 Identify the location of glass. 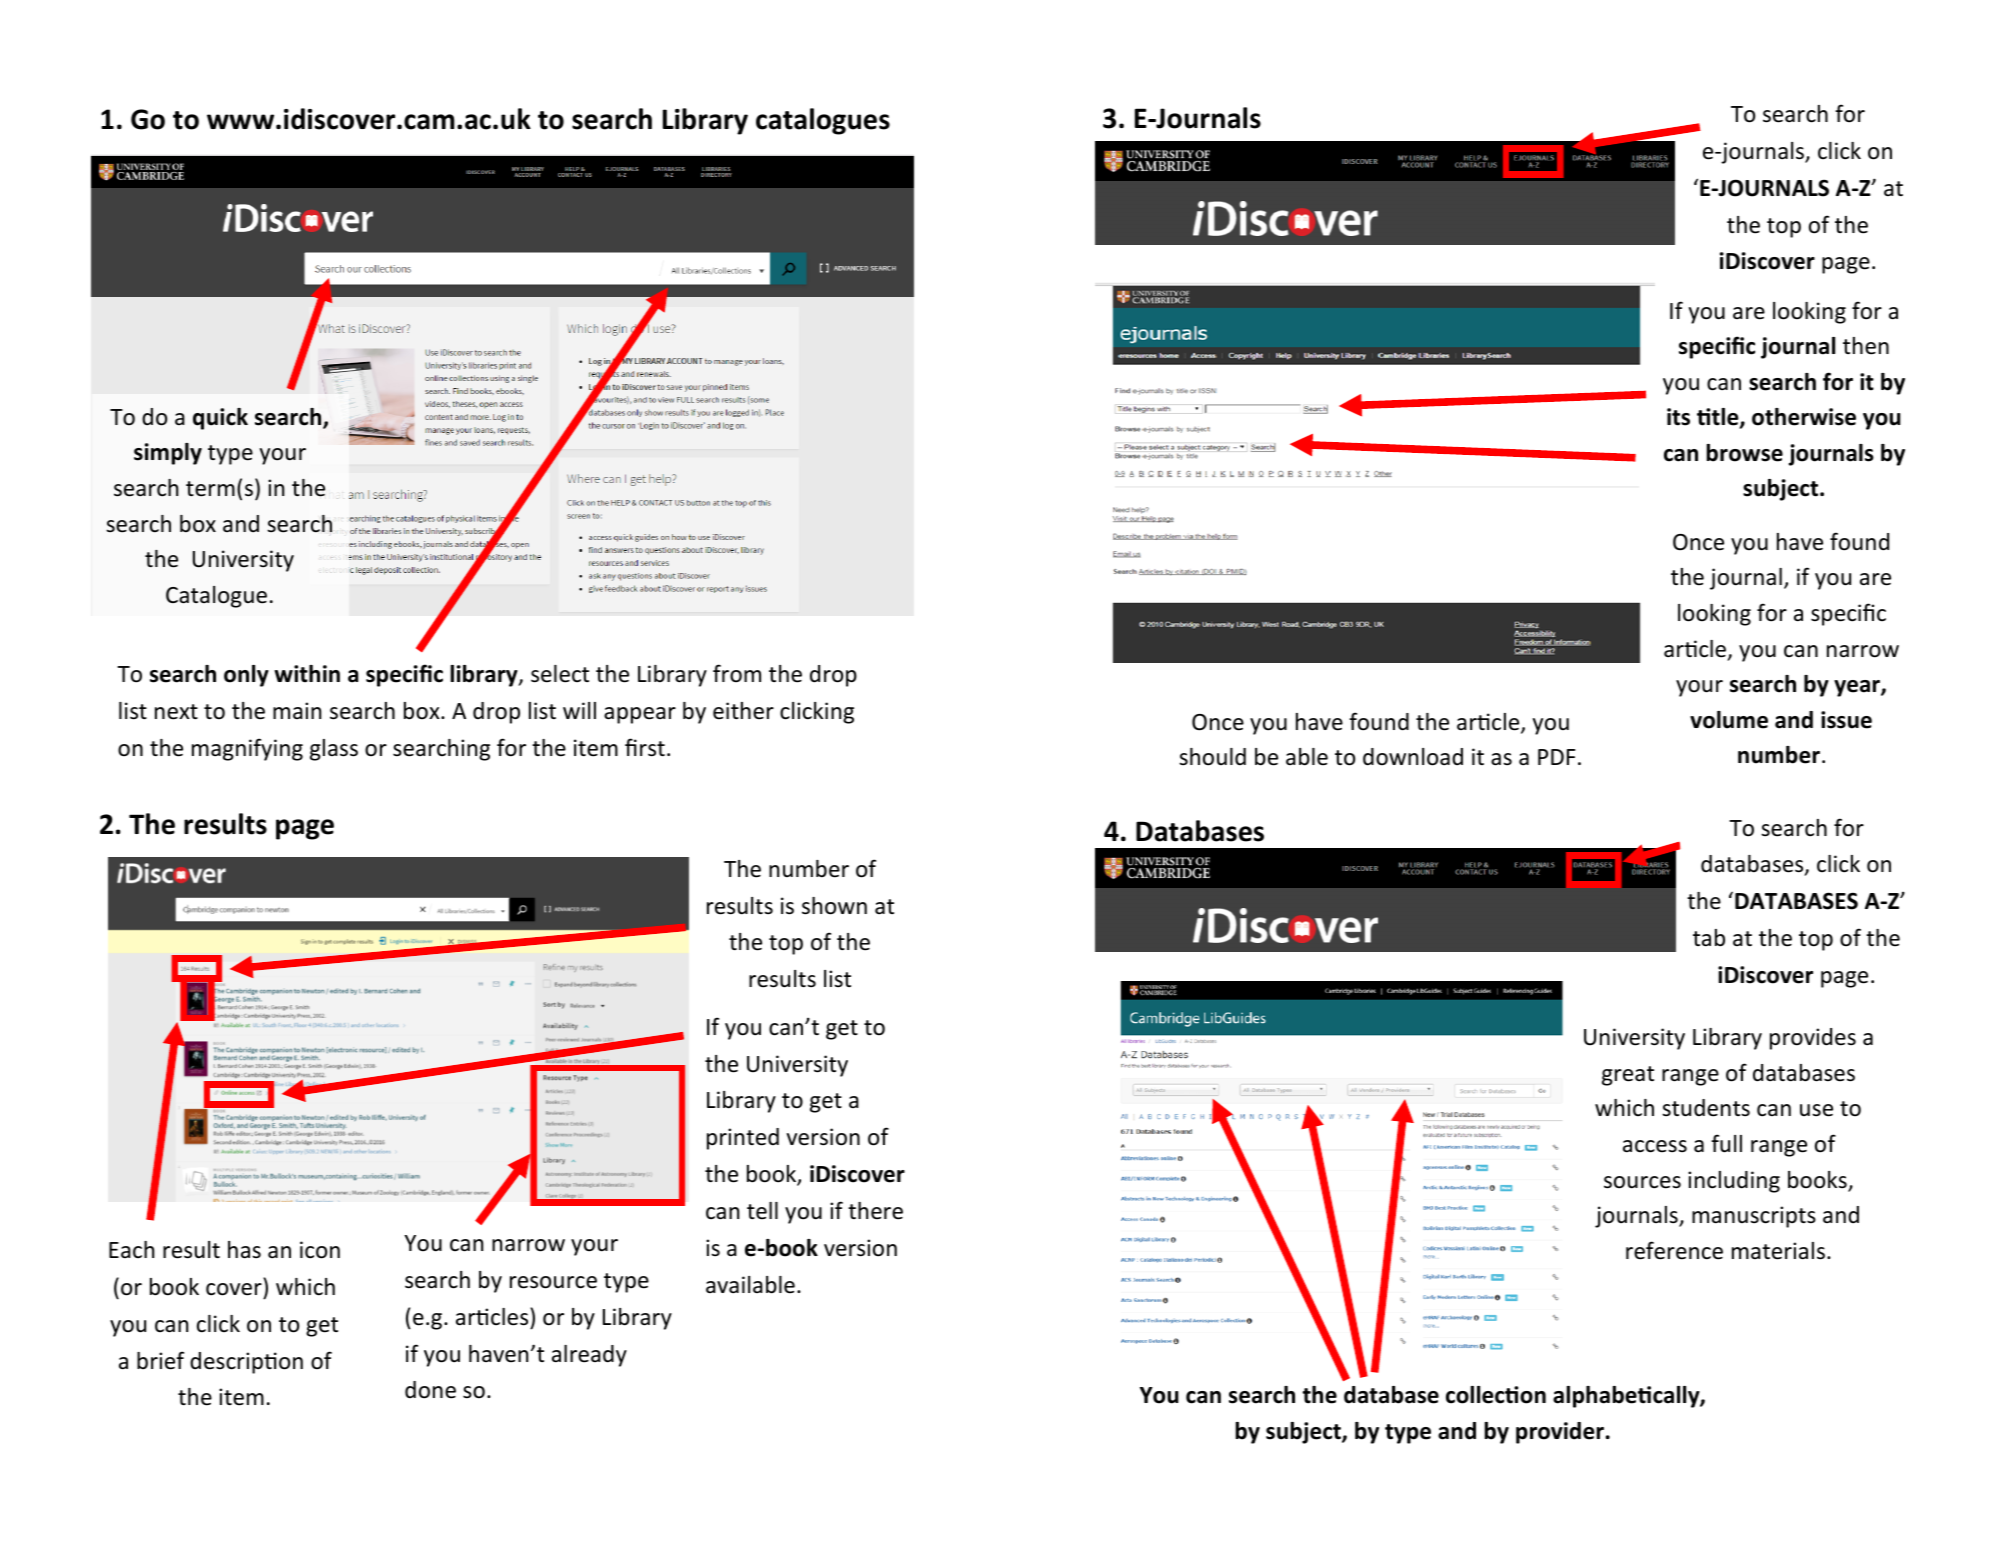
(334, 750).
